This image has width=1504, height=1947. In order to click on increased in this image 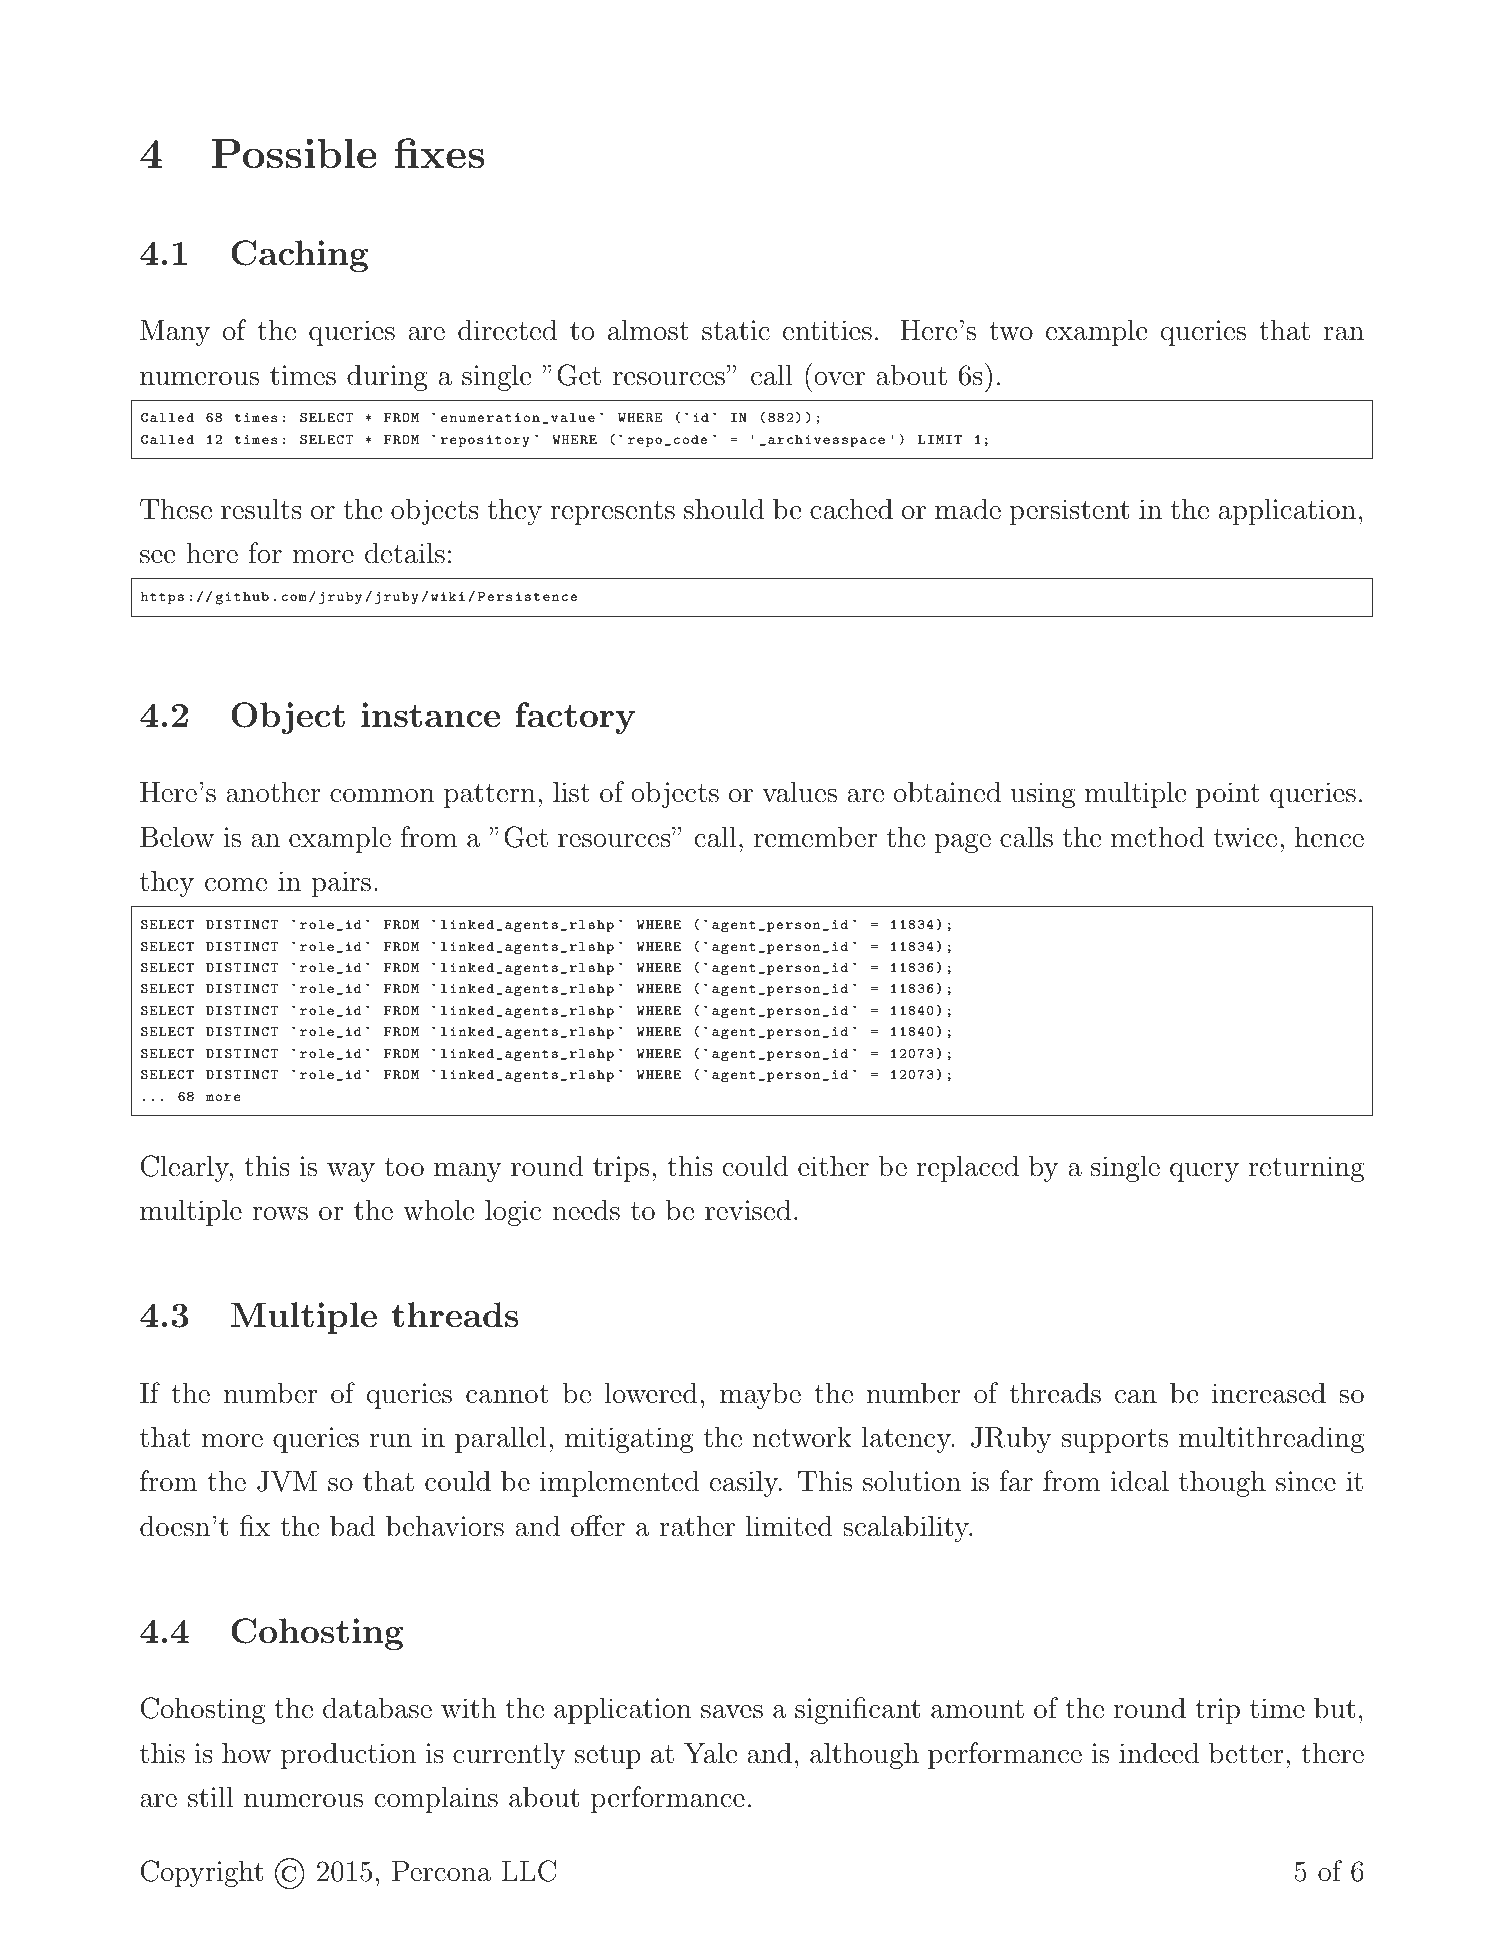, I will do `click(1269, 1393)`.
